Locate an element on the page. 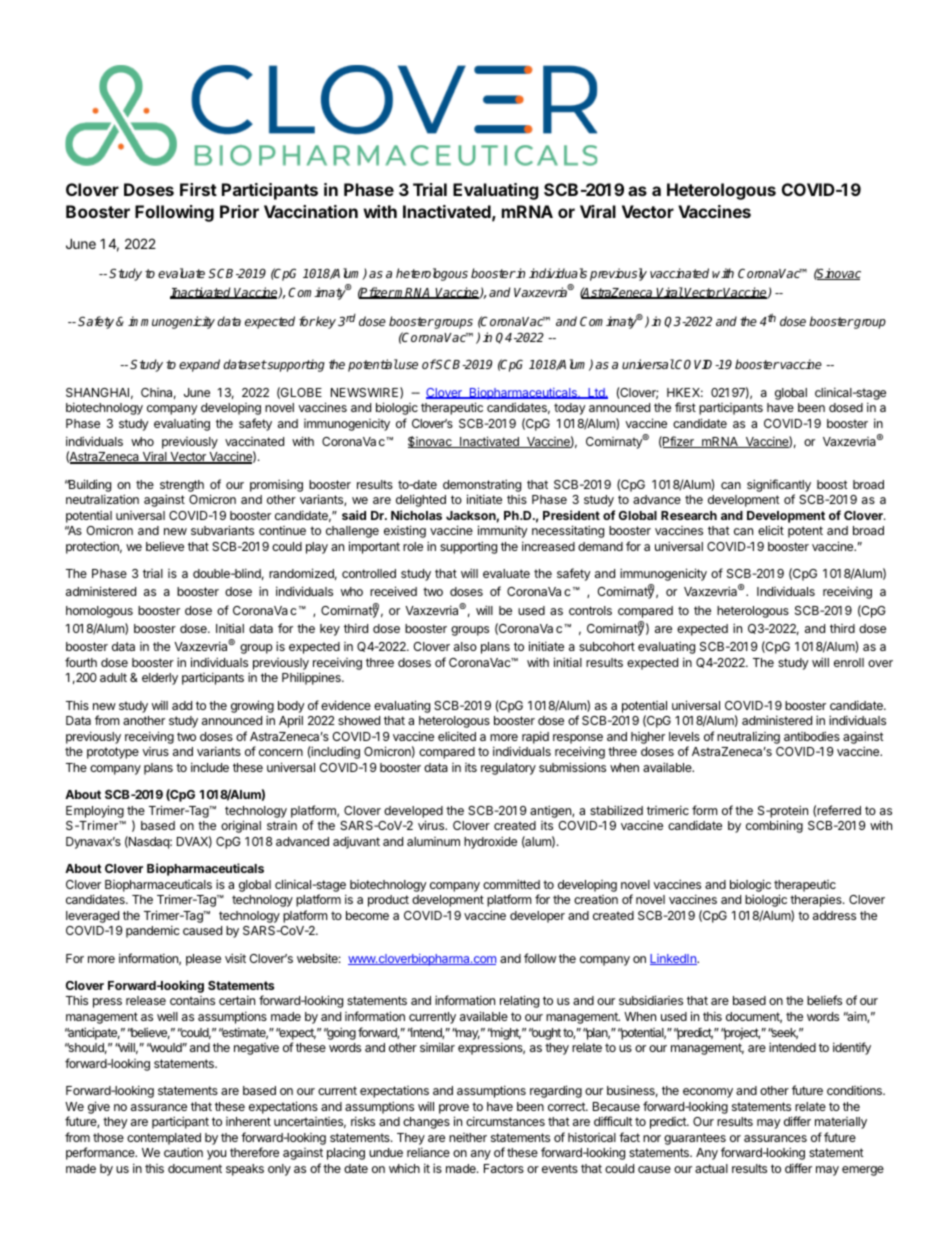  Prior is located at coordinates (239, 211).
